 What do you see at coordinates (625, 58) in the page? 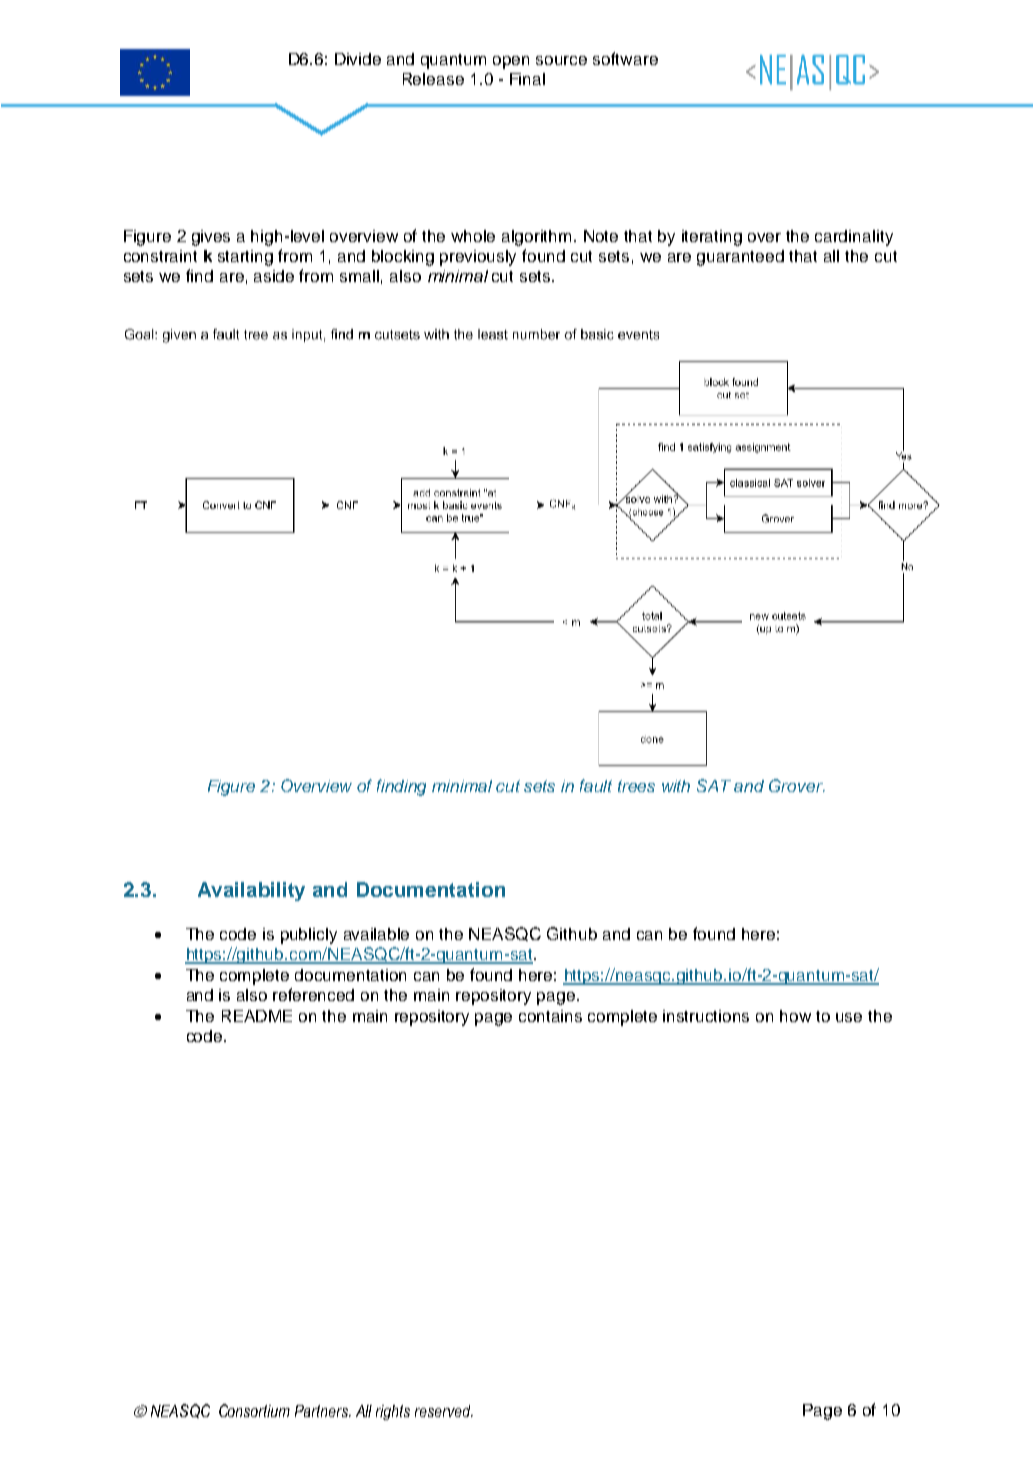
I see `software` at bounding box center [625, 58].
